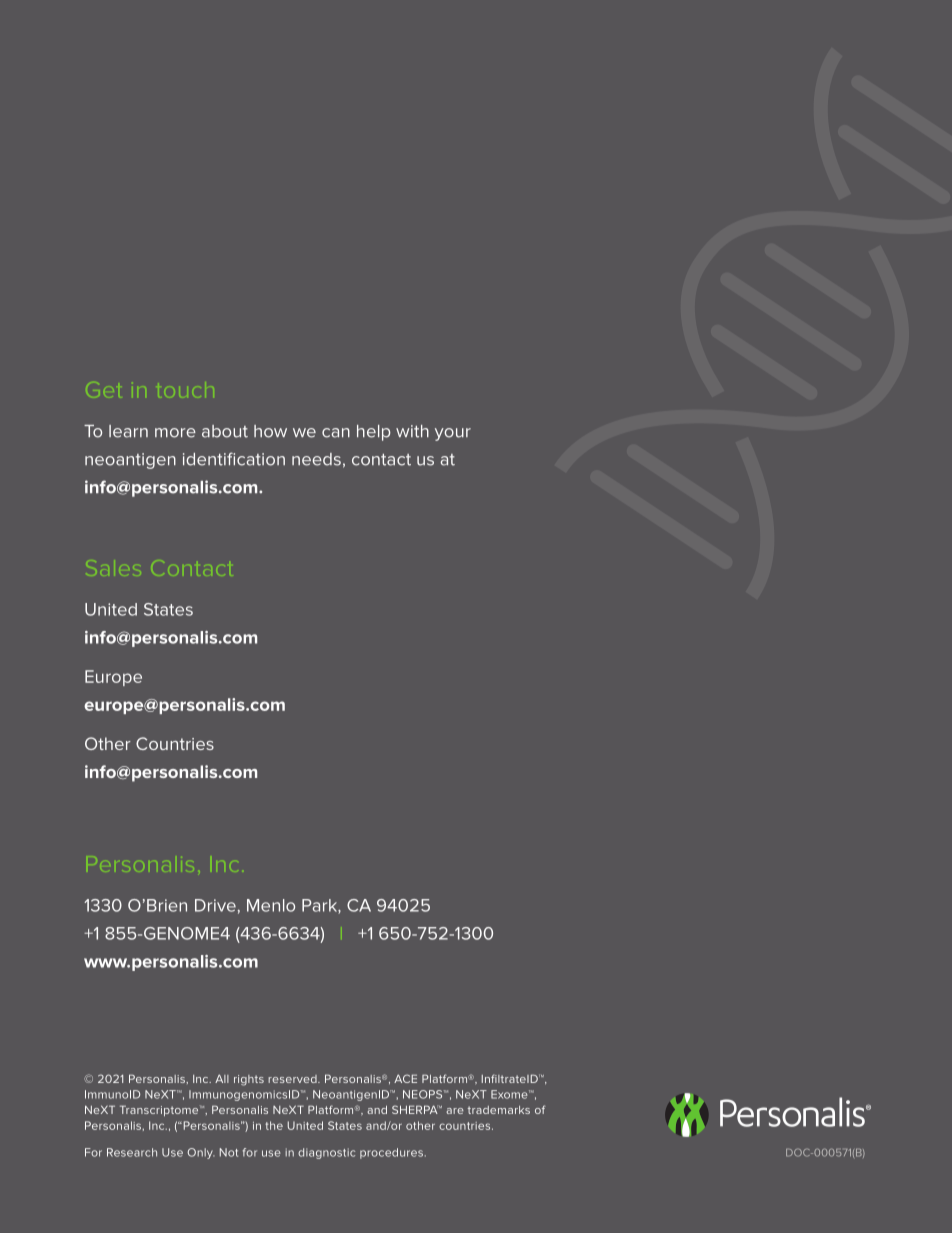  I want to click on Only, so click(201, 1153).
